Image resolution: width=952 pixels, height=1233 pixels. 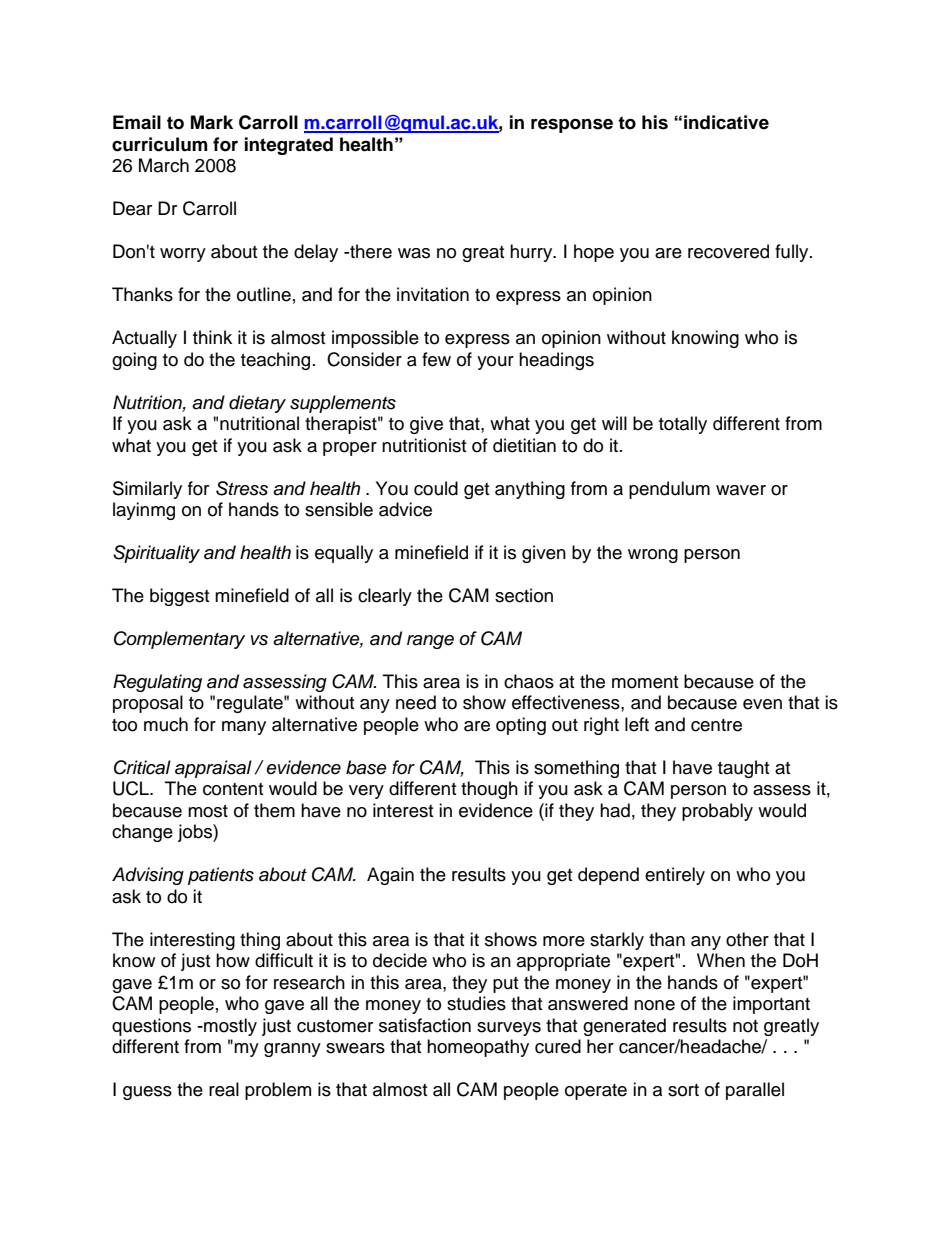 I want to click on indicative, so click(x=726, y=122).
